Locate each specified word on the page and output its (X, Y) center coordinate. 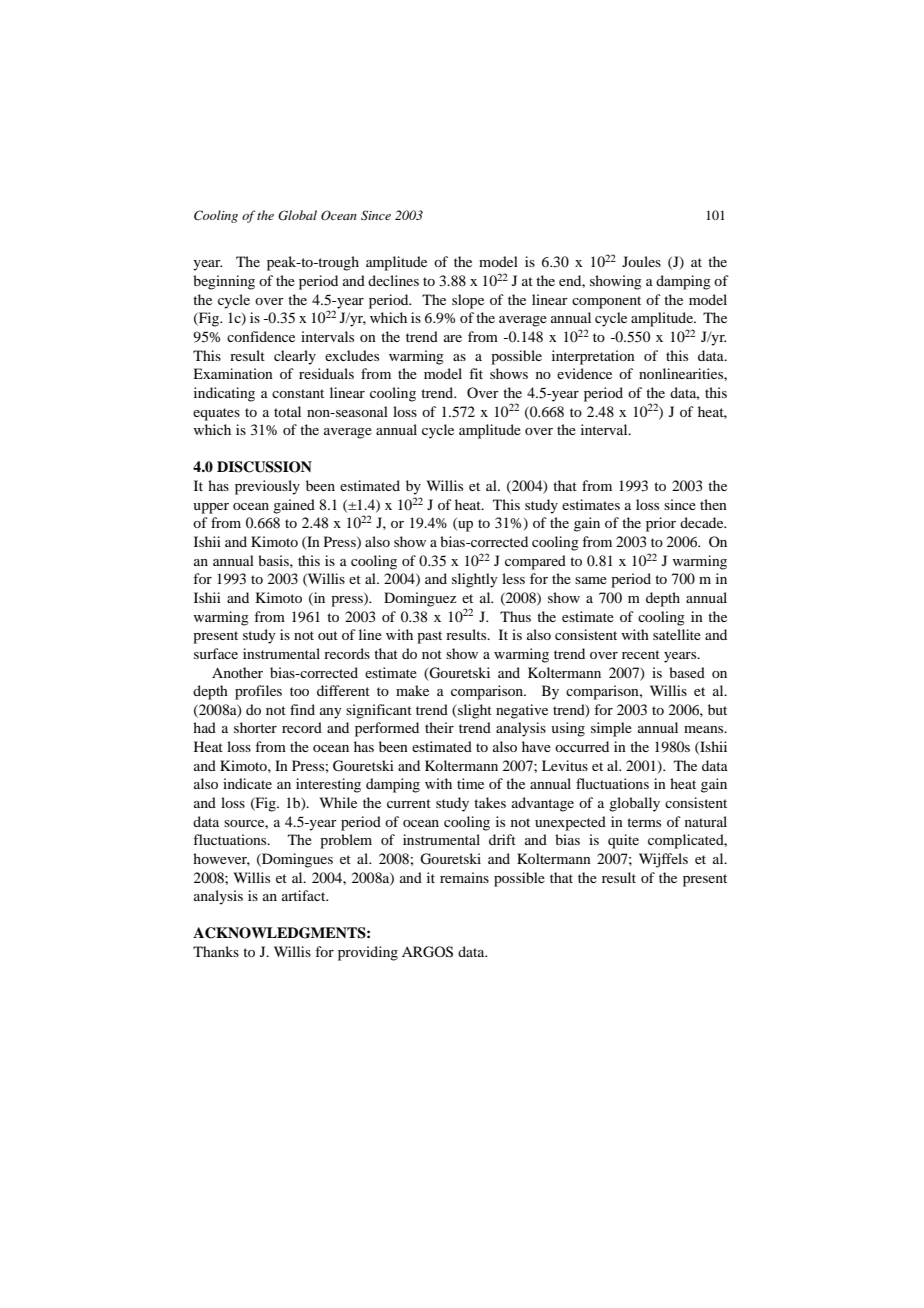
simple (611, 729)
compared (535, 562)
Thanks (216, 951)
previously (267, 487)
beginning (224, 282)
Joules (641, 261)
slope (468, 301)
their (439, 727)
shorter (255, 727)
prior (661, 524)
